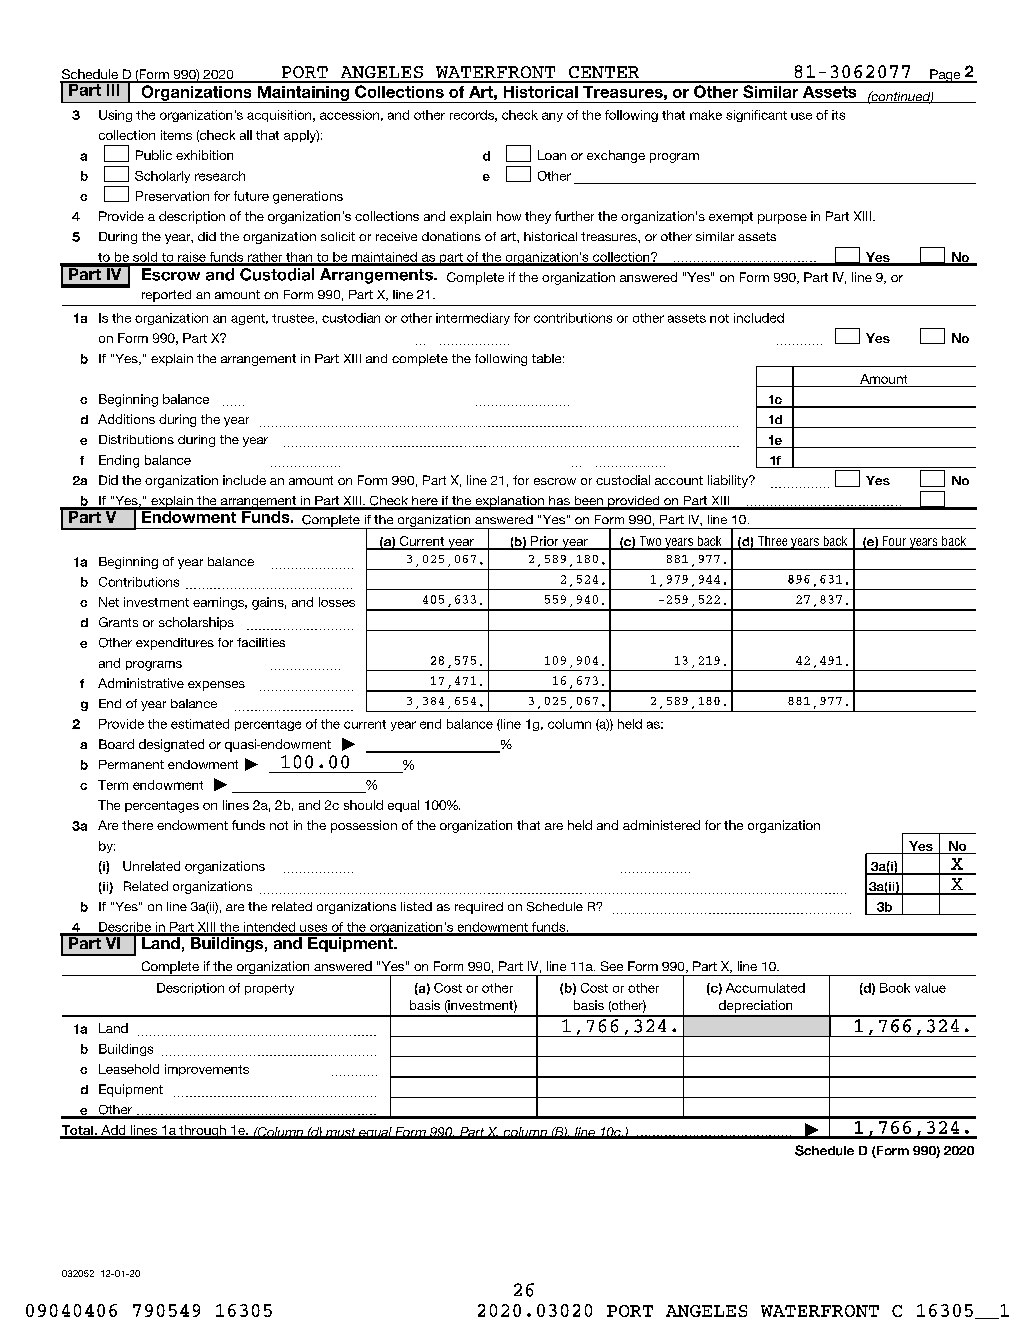 The width and height of the page is (1036, 1340). I want to click on its, so click(838, 115).
